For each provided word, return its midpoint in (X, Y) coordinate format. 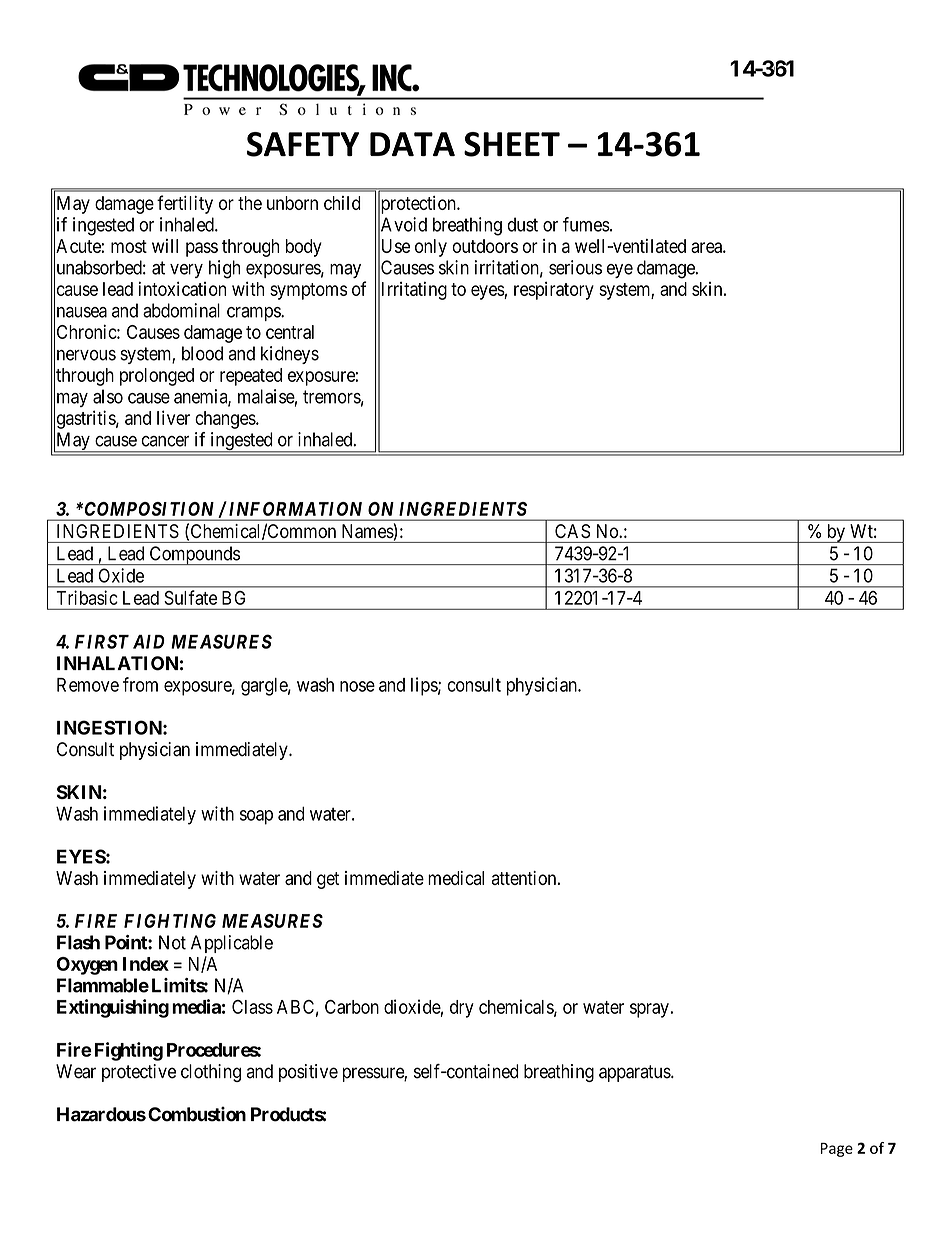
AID (149, 642)
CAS (572, 531)
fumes (586, 224)
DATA (412, 144)
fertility (185, 204)
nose (357, 686)
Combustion (197, 1114)
